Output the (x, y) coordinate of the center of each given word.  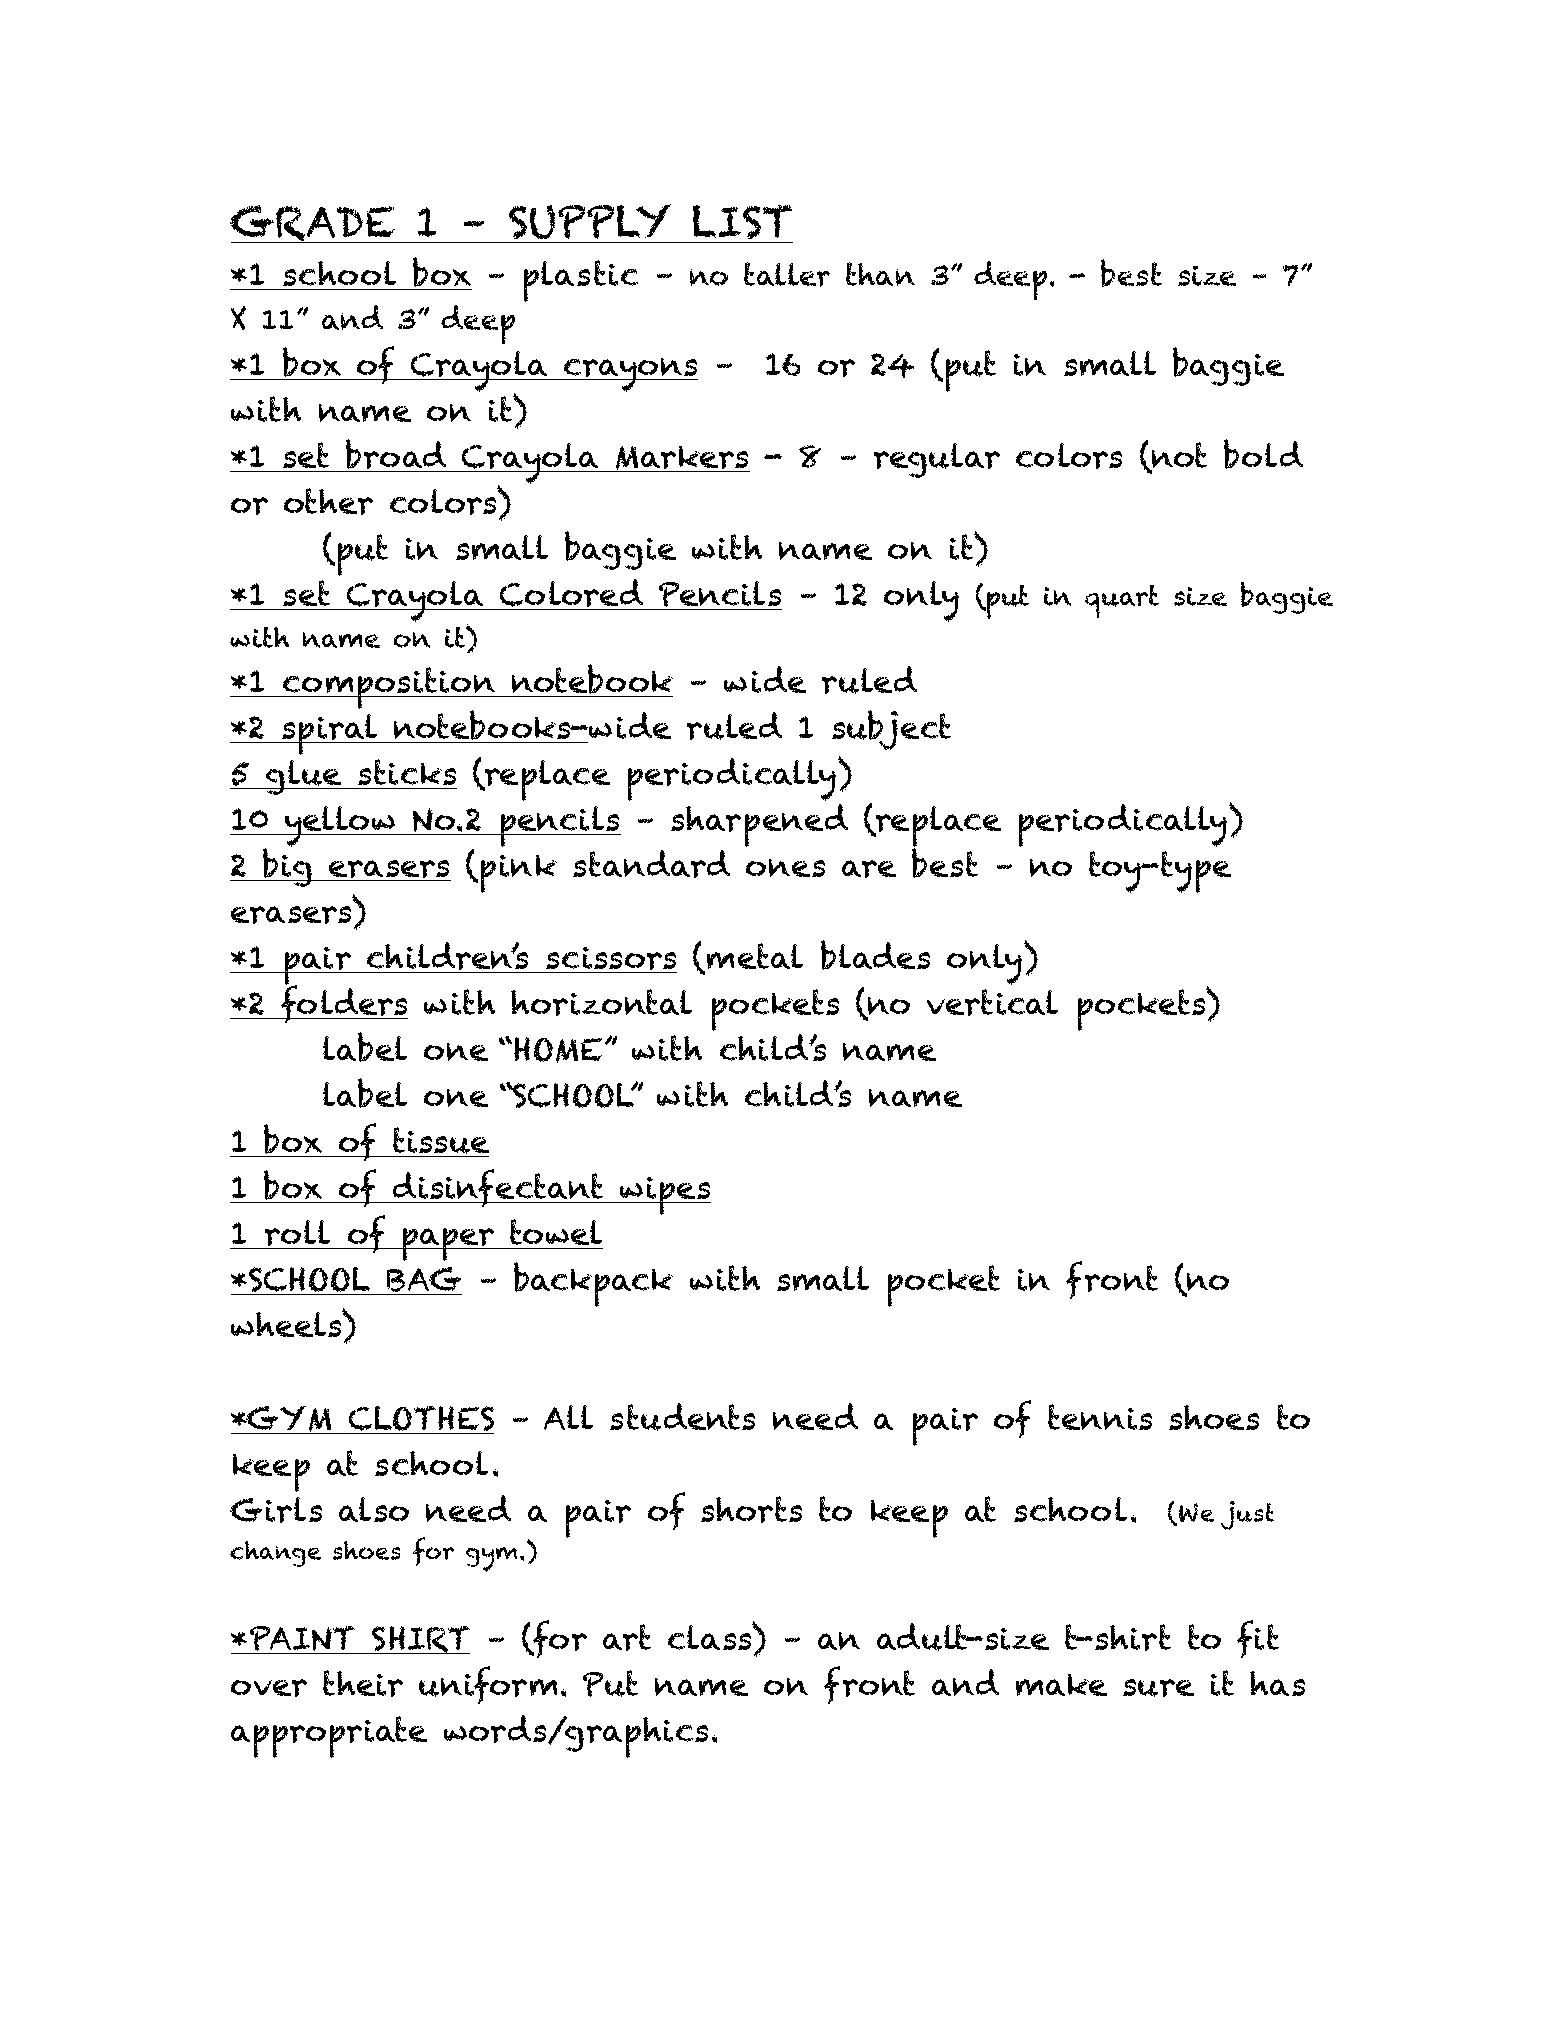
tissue (440, 1142)
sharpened (759, 825)
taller (787, 274)
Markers (682, 459)
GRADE (313, 224)
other (328, 501)
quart (1122, 601)
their (363, 1683)
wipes (664, 1196)
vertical (992, 1002)
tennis (1100, 1417)
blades (875, 955)
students (682, 1417)
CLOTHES (421, 1418)
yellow (341, 826)
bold (1263, 454)
